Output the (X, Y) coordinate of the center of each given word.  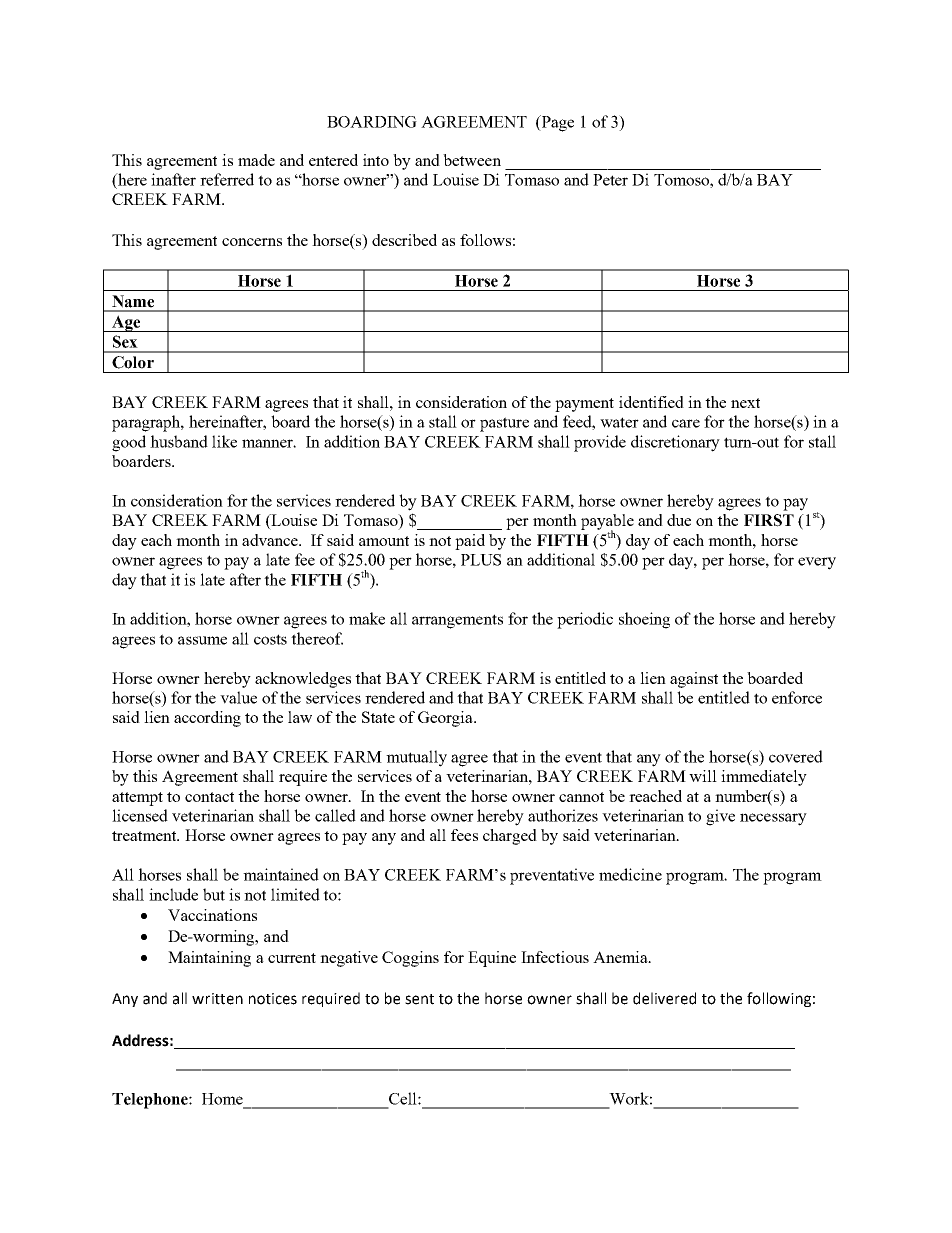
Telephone (151, 1101)
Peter (610, 180)
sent (419, 999)
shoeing (644, 620)
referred (227, 179)
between (472, 160)
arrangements (457, 621)
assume (202, 640)
